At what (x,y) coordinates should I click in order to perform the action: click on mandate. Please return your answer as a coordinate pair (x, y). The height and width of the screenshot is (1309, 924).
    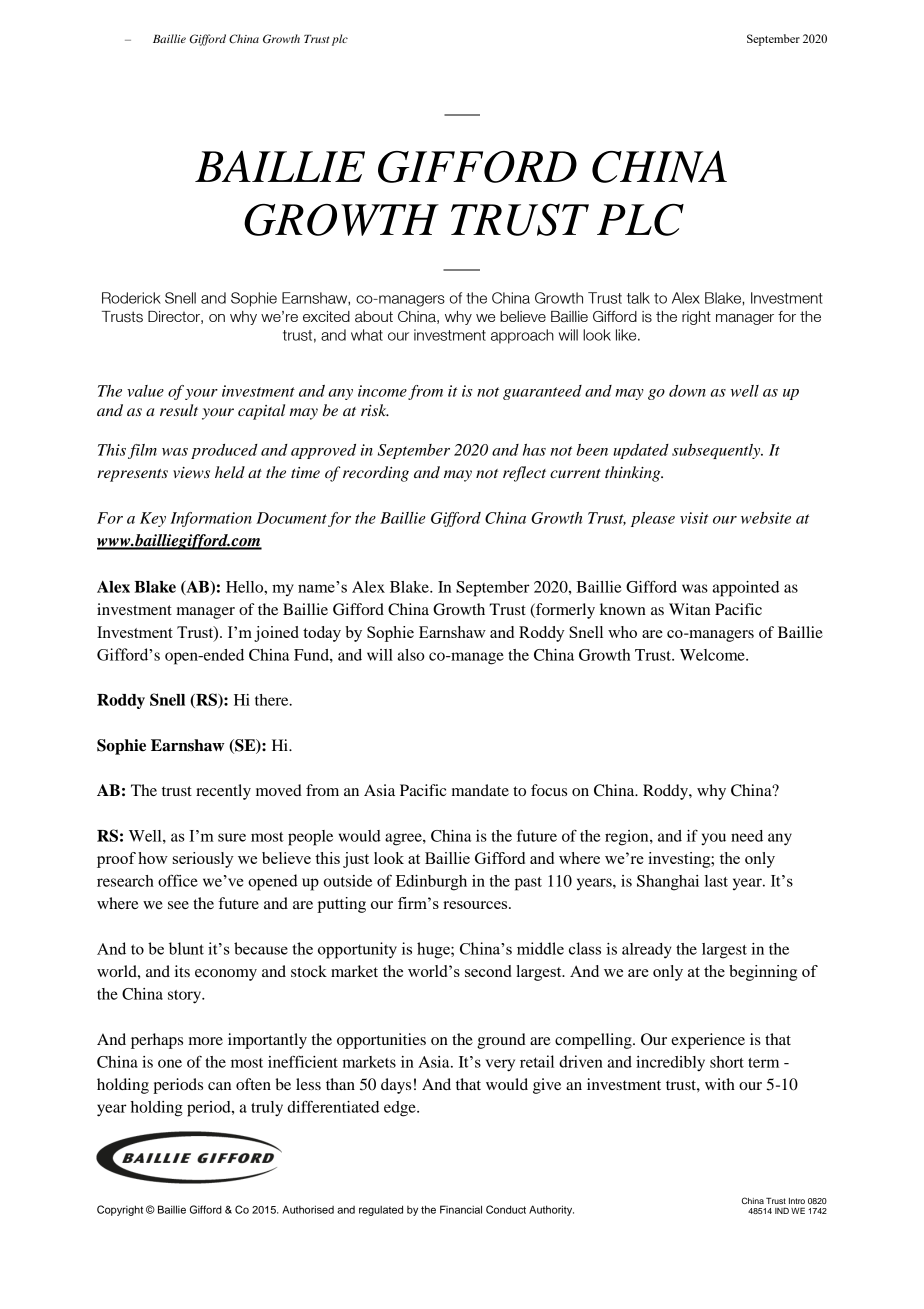
    Looking at the image, I should click on (480, 790).
